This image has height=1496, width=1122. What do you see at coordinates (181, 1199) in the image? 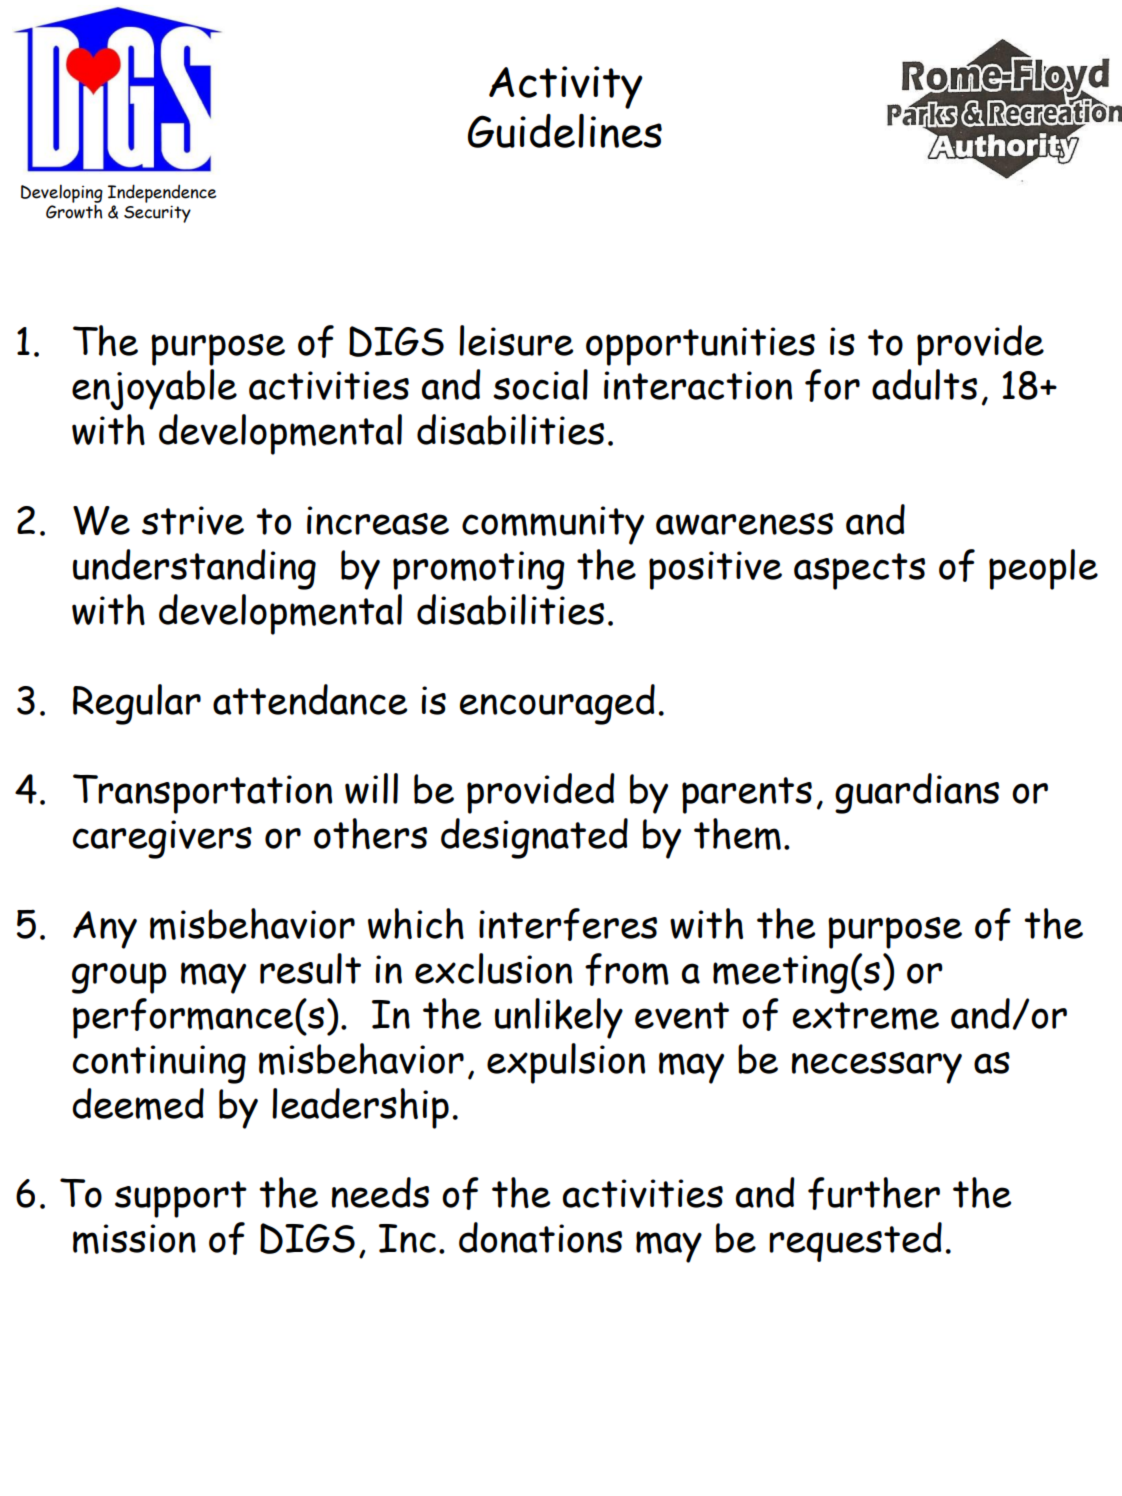
I see `support` at bounding box center [181, 1199].
